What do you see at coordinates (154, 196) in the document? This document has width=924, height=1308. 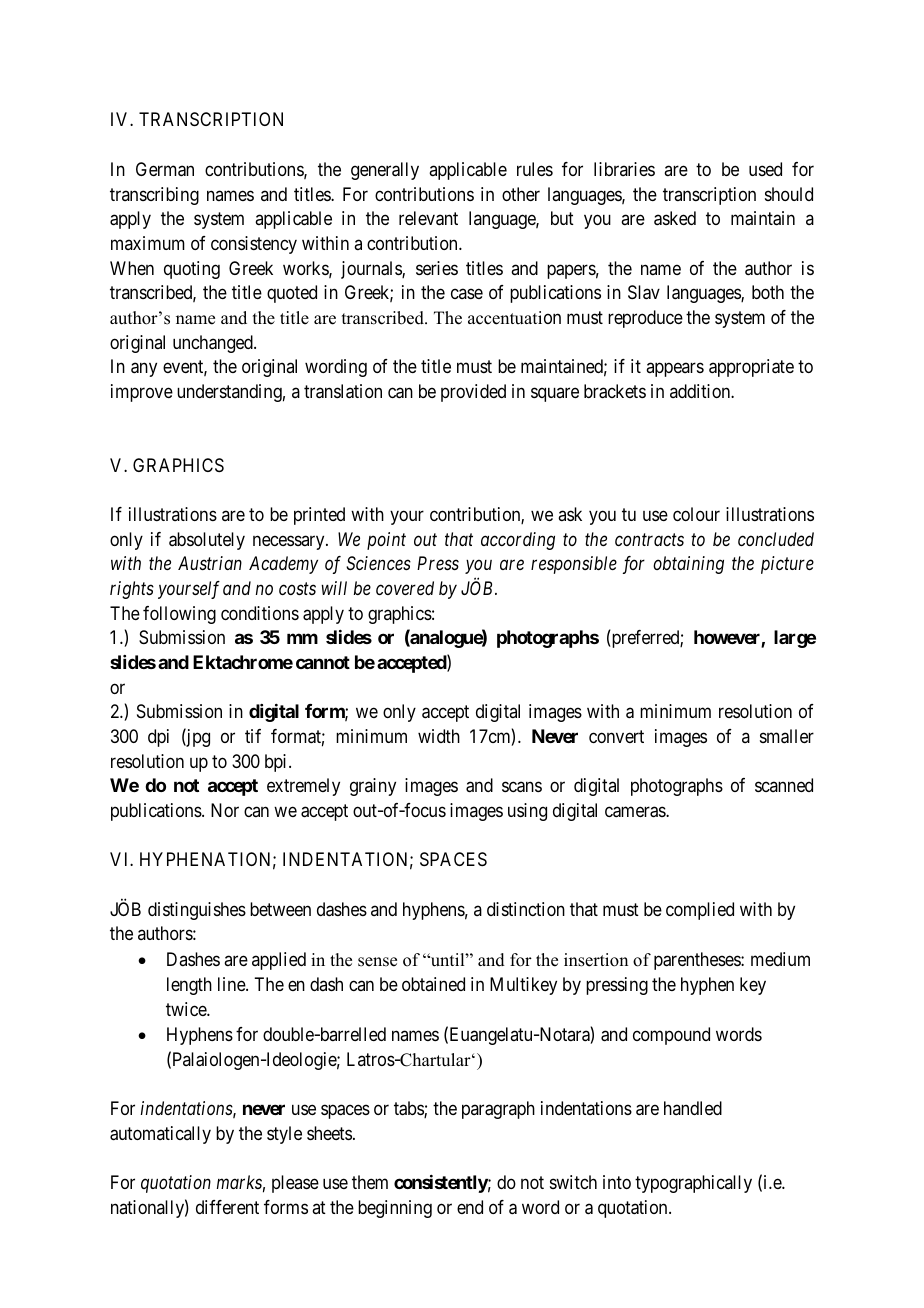 I see `transcribing` at bounding box center [154, 196].
